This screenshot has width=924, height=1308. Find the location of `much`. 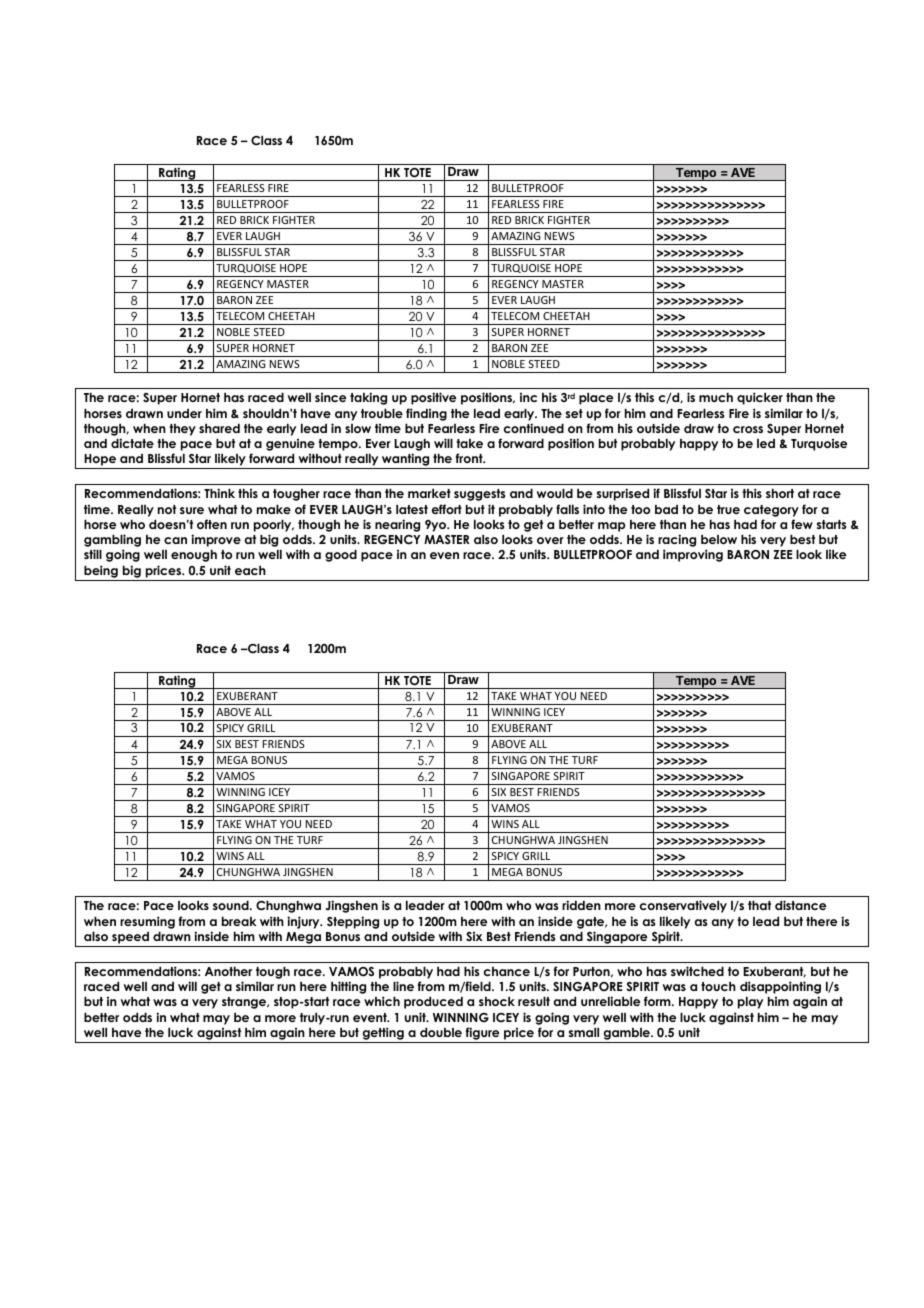

much is located at coordinates (716, 397).
